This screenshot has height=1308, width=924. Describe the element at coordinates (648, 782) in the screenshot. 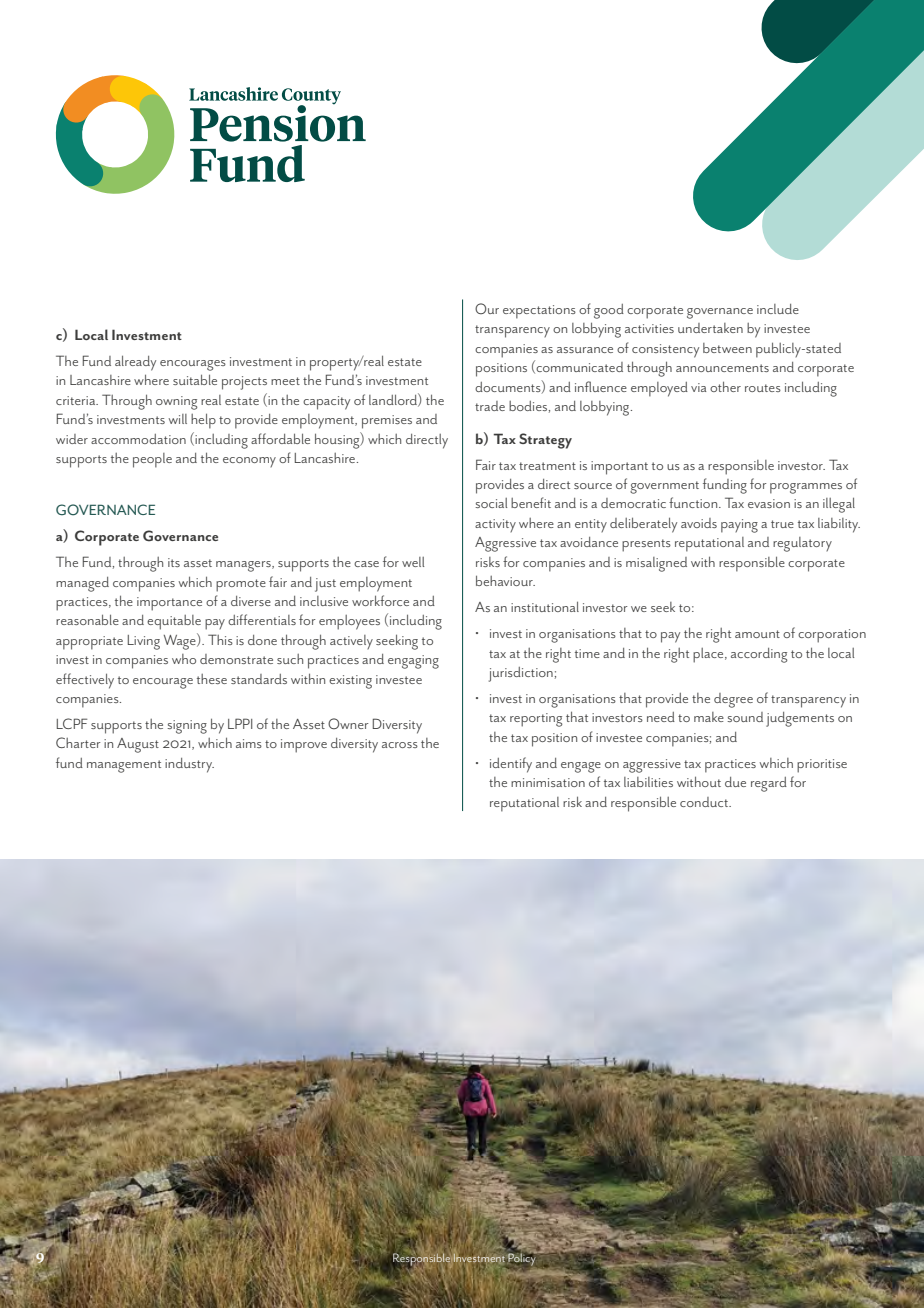

I see `liabilities` at that location.
